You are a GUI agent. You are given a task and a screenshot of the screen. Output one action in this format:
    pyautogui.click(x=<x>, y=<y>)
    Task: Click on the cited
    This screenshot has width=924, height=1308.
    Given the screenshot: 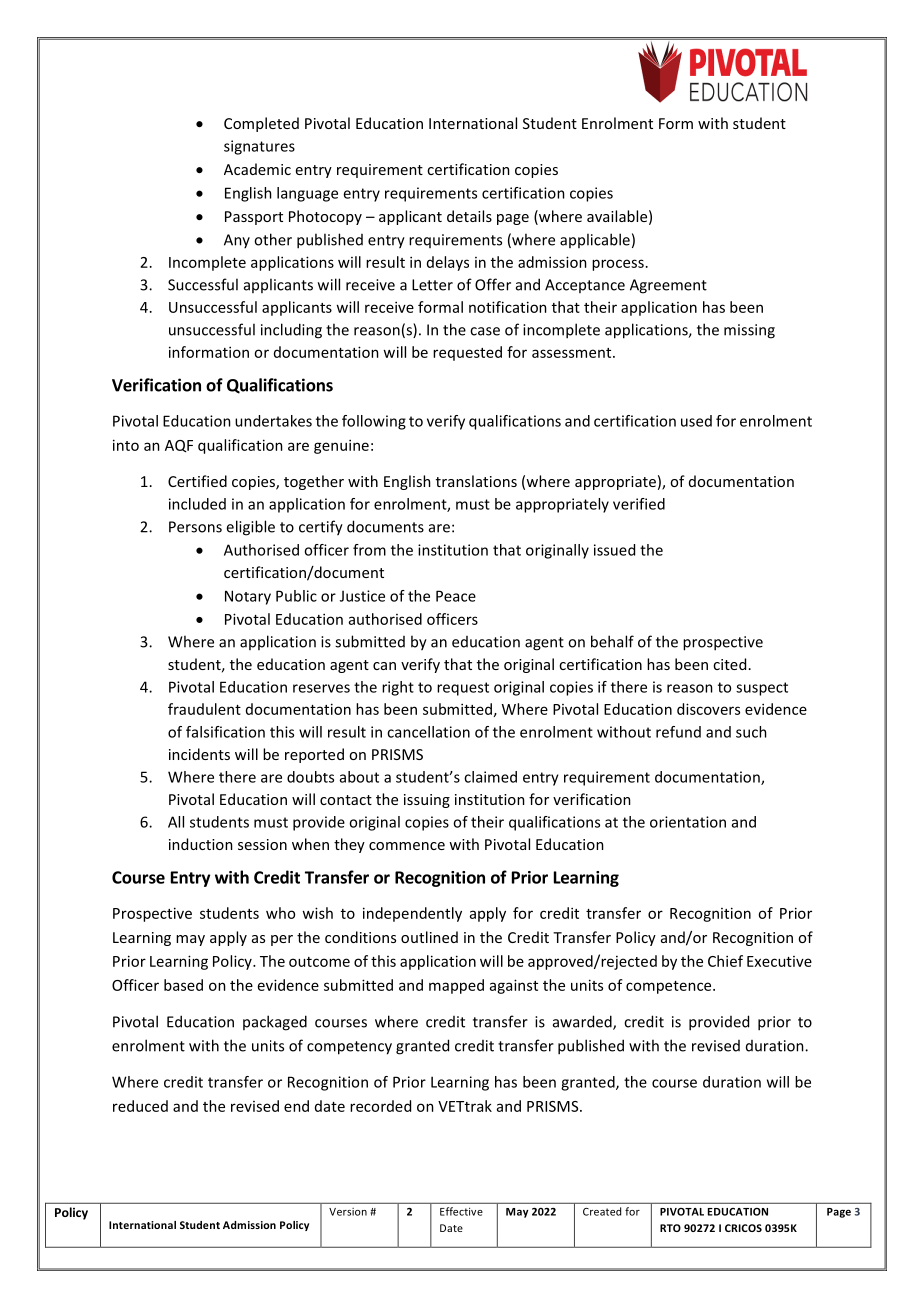 What is the action you would take?
    pyautogui.click(x=729, y=664)
